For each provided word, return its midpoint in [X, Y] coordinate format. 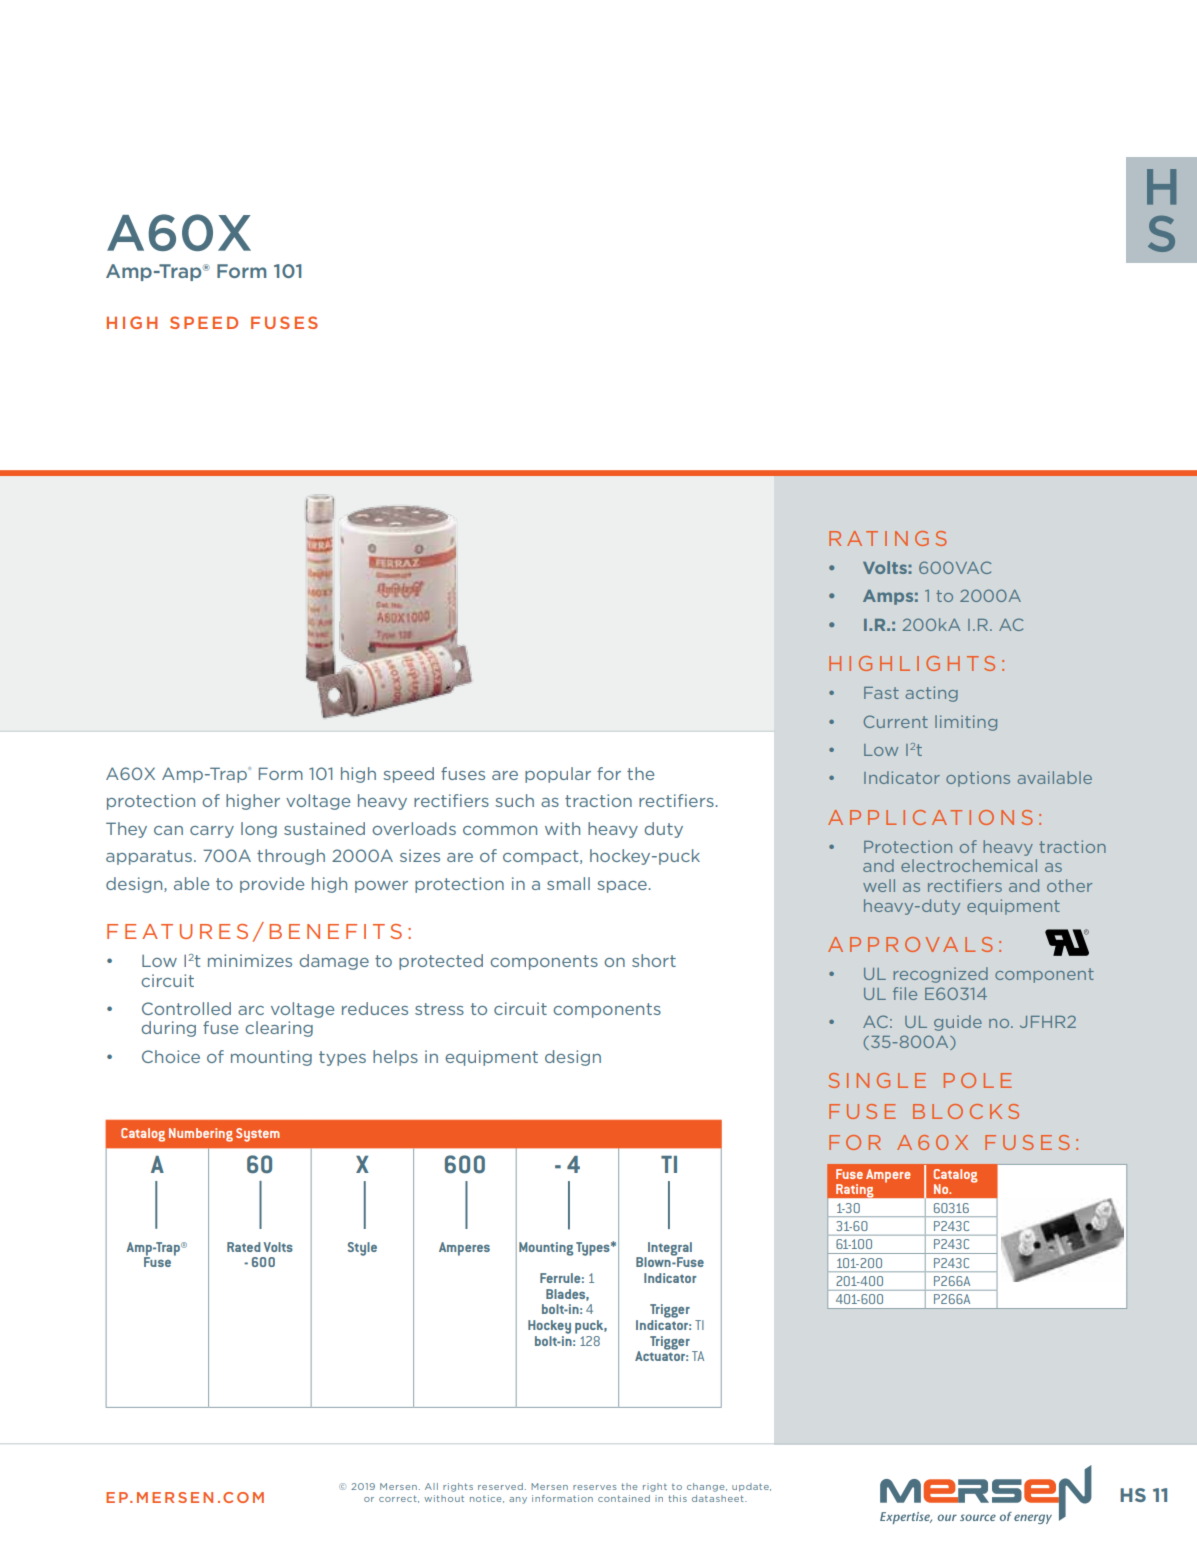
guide [958, 1023]
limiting [966, 723]
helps [395, 1058]
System [258, 1135]
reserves [595, 1487]
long [259, 830]
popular [558, 775]
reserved [500, 1486]
